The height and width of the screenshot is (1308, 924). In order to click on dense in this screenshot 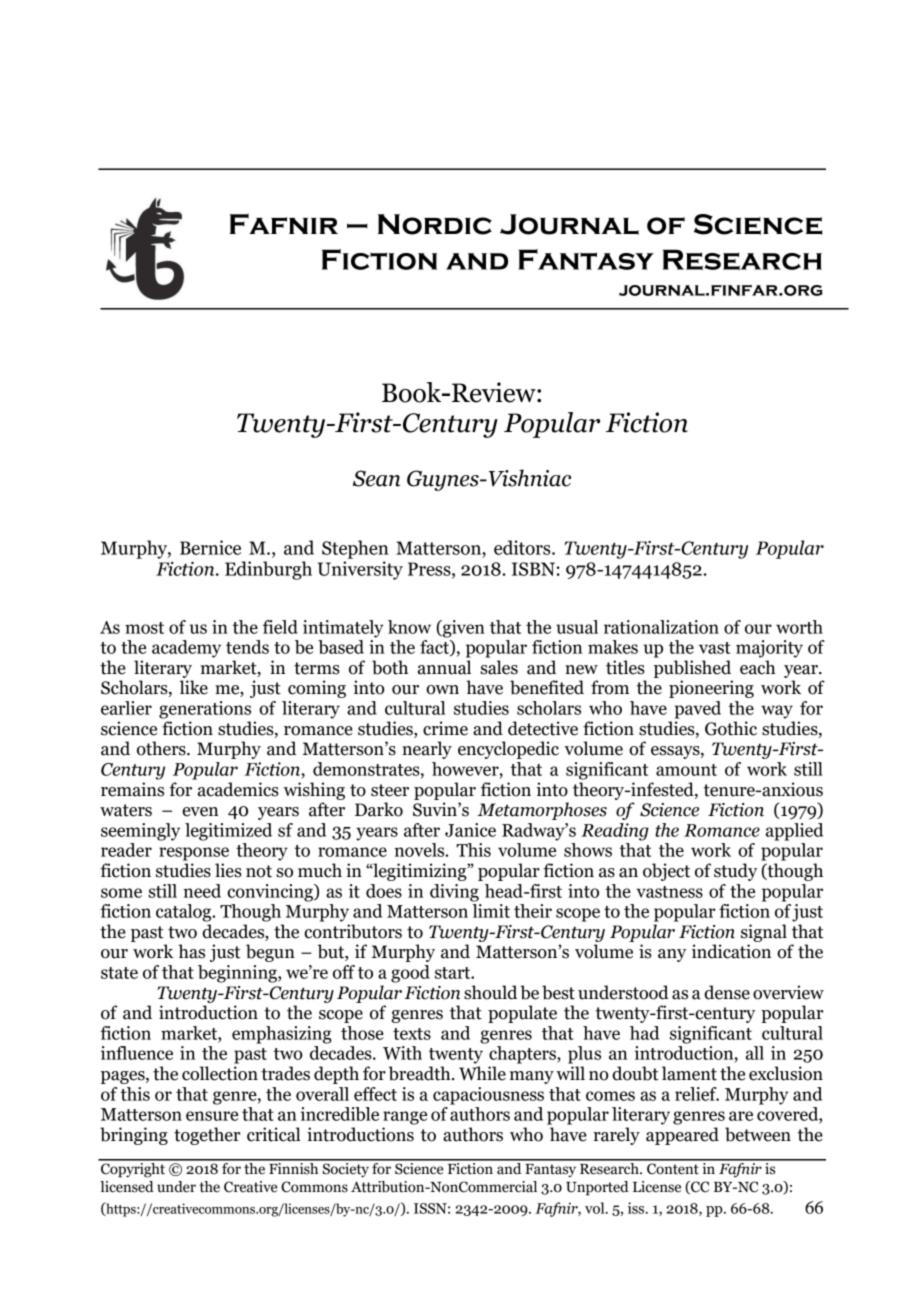, I will do `click(727, 992)`.
